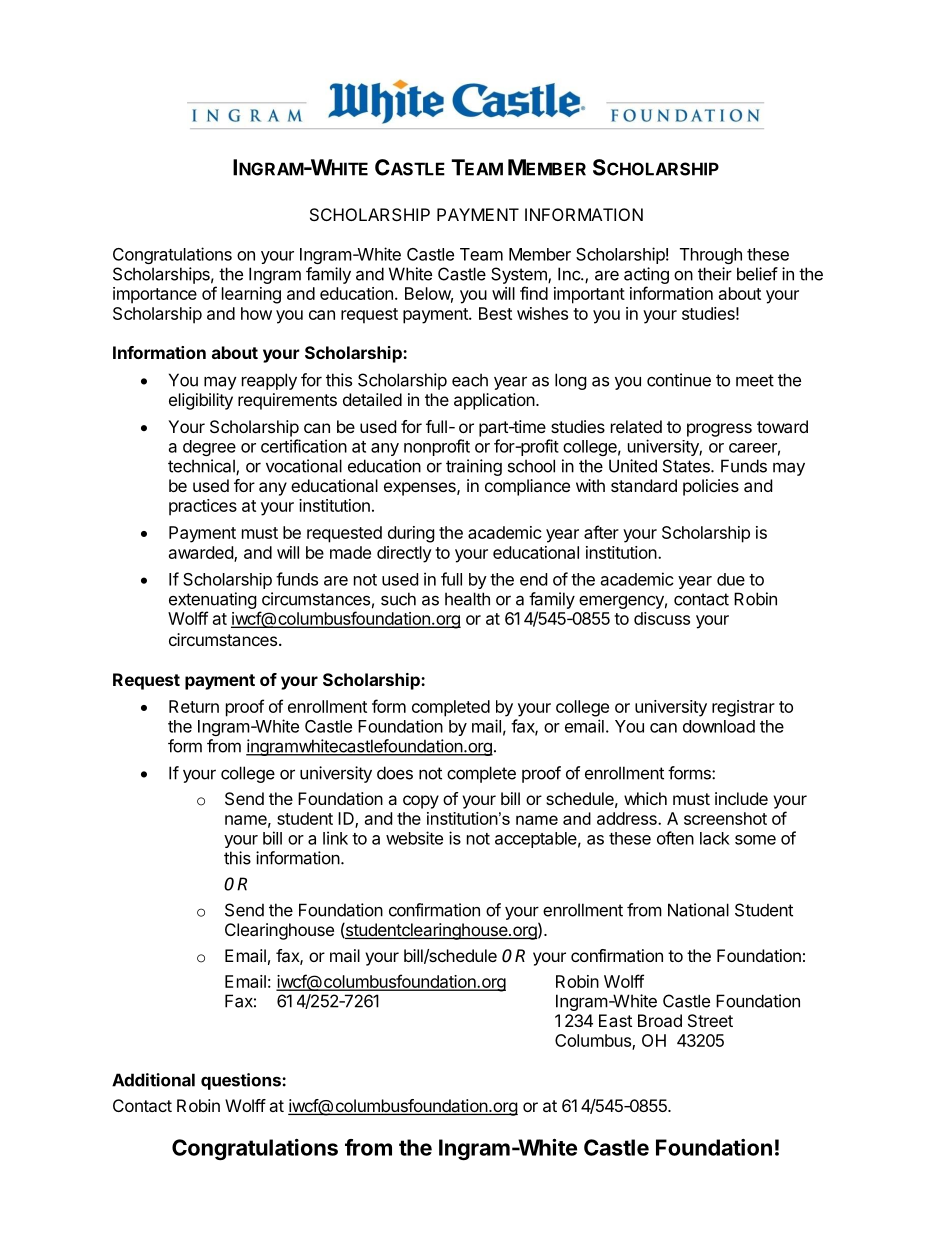  Describe the element at coordinates (615, 1020) in the image. I see `East` at that location.
